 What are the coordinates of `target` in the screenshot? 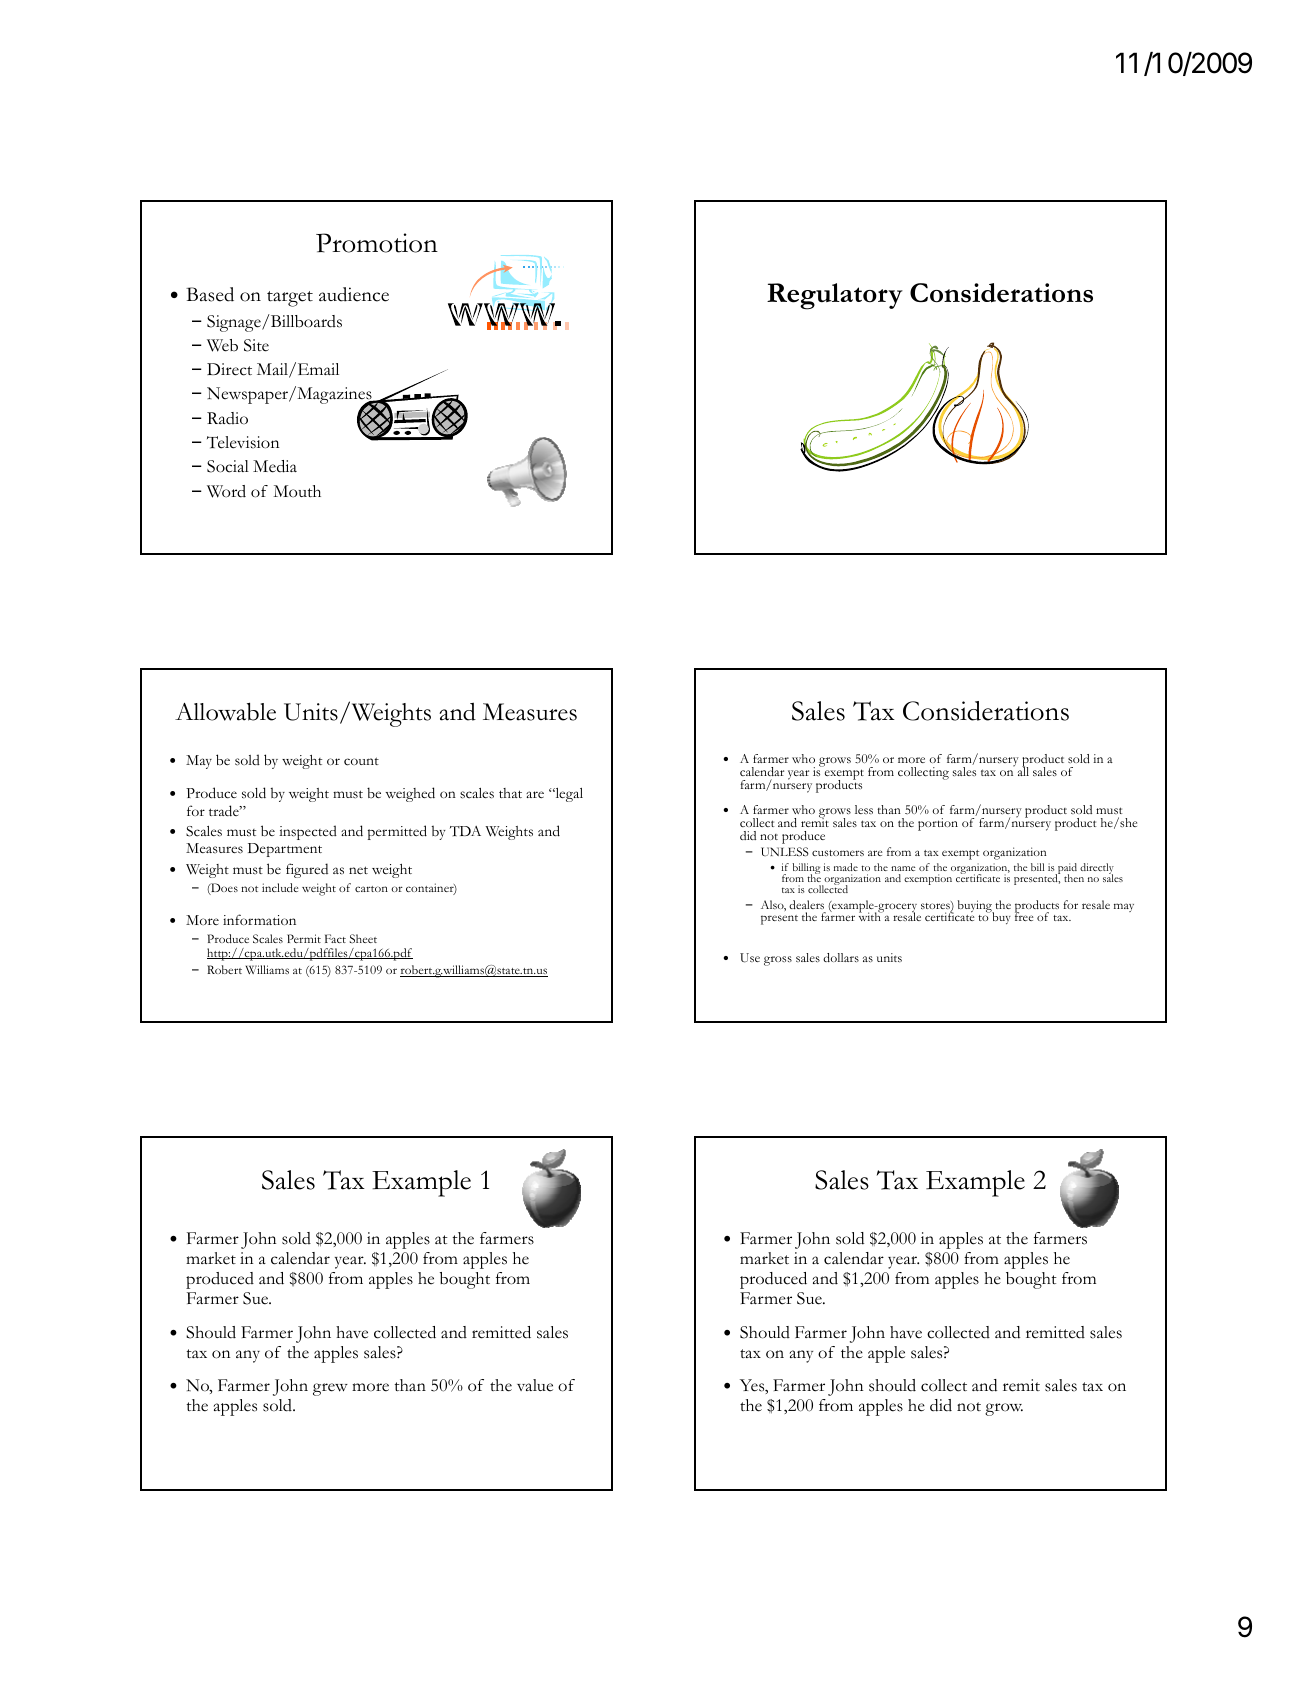 It's located at (290, 299).
